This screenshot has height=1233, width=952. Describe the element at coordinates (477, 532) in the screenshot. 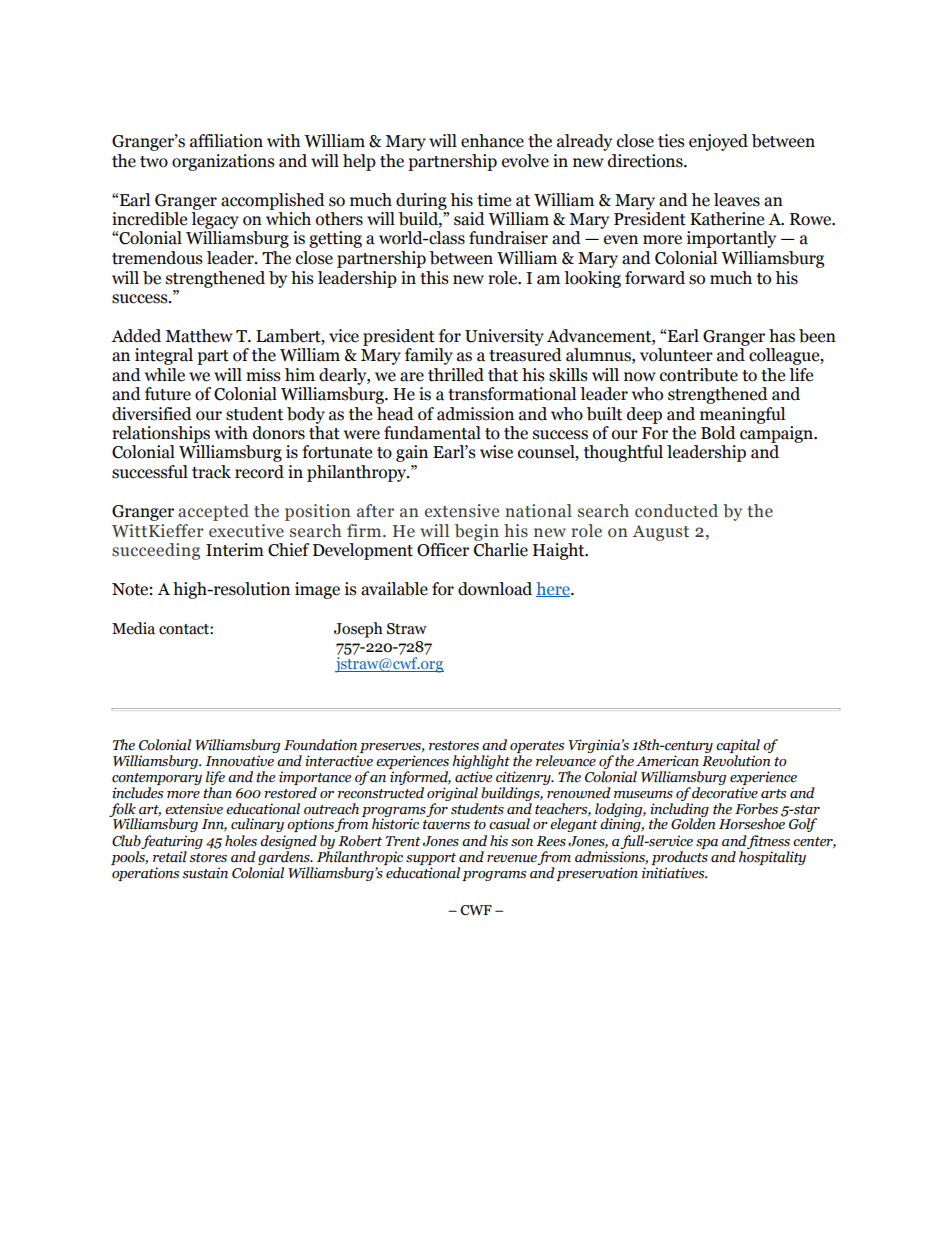

I see `begin` at that location.
